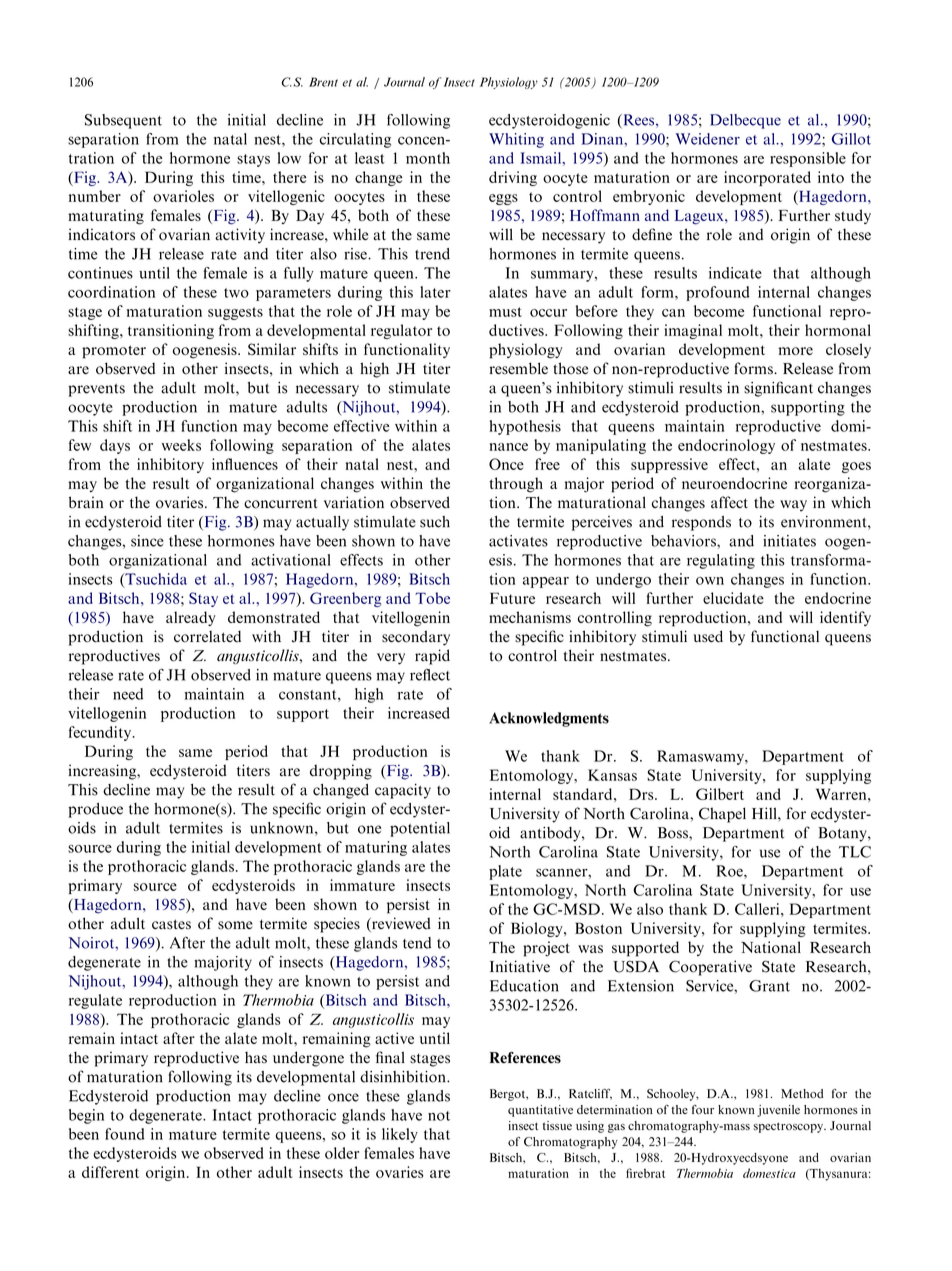 The width and height of the screenshot is (952, 1271). Describe the element at coordinates (808, 159) in the screenshot. I see `responsible` at that location.
